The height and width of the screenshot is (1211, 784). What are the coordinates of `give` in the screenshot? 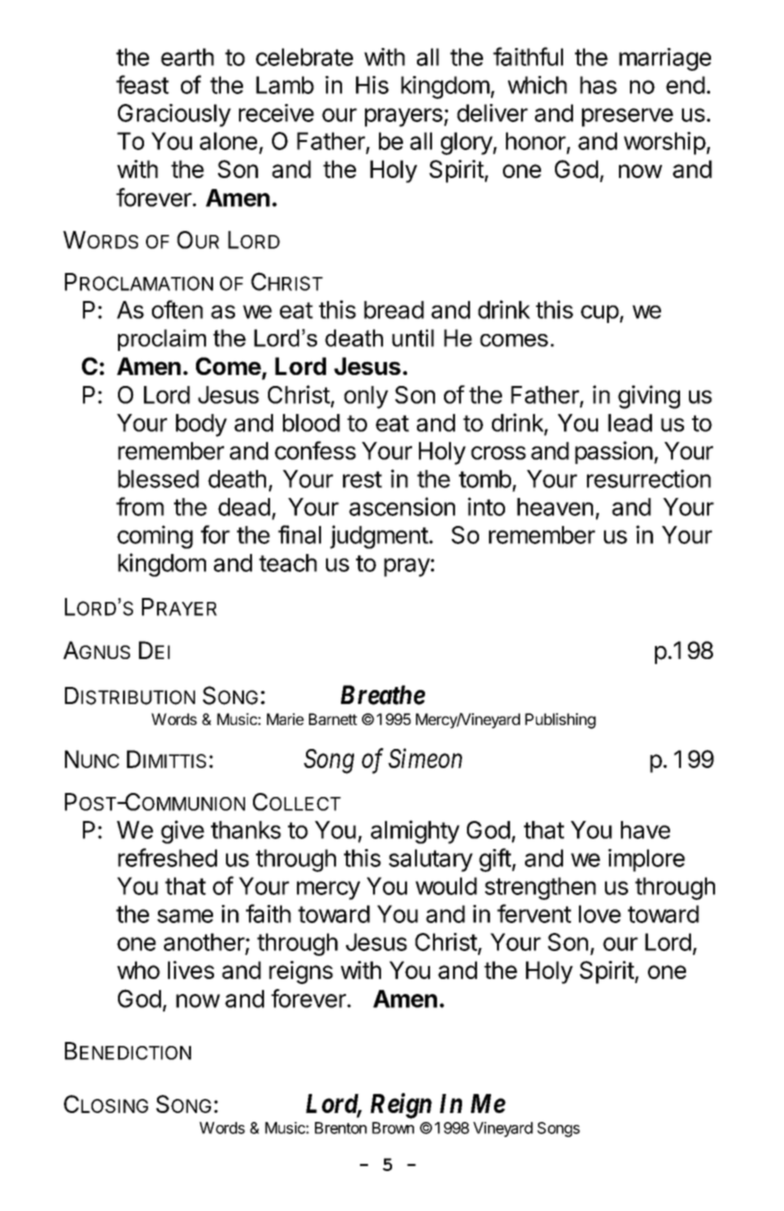 It's located at (182, 832).
